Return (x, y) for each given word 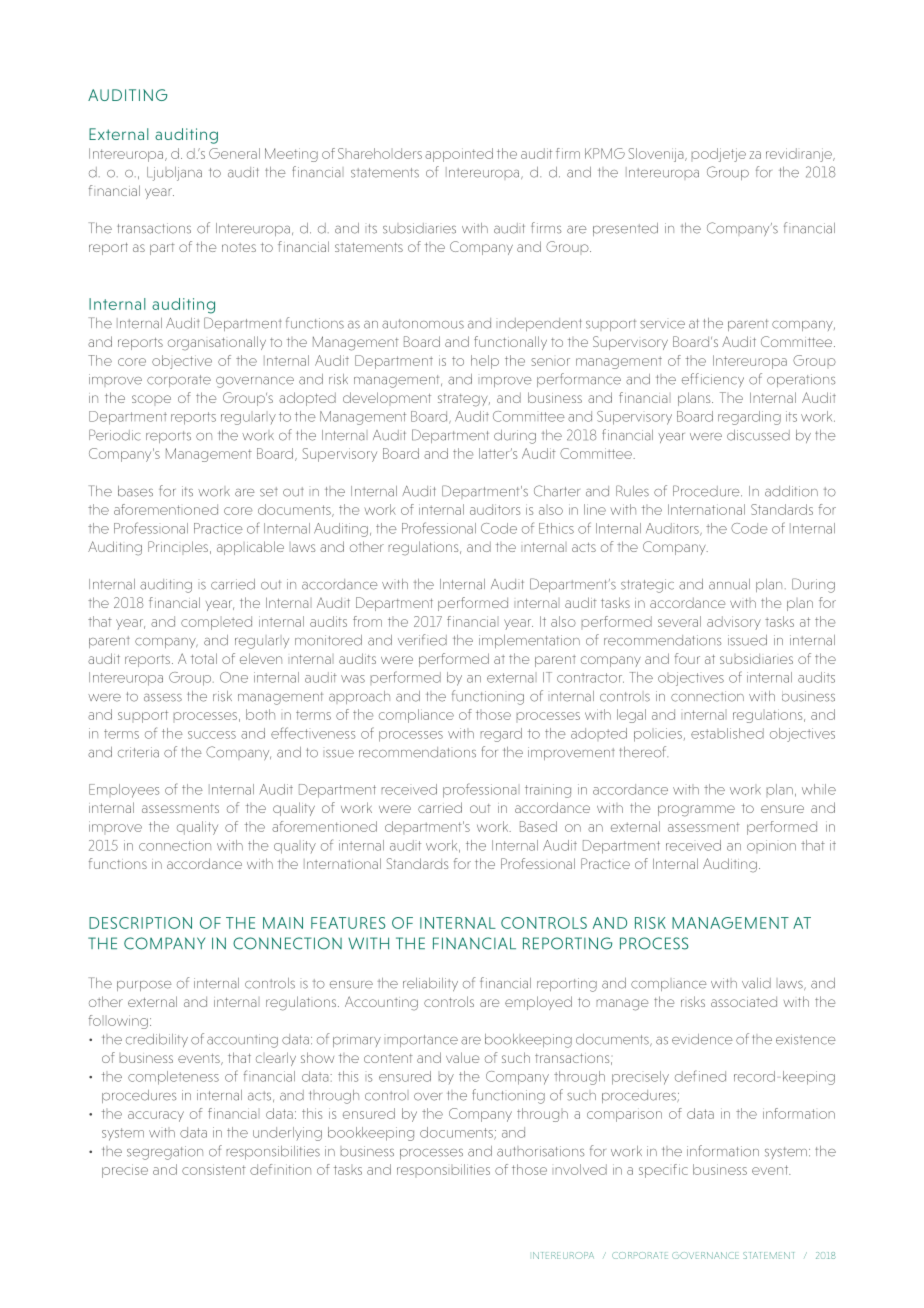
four (687, 658)
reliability (430, 984)
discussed (758, 435)
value (462, 1057)
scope (151, 399)
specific (663, 1171)
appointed (459, 155)
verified (422, 640)
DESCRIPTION (140, 923)
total (204, 658)
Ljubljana (174, 174)
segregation (165, 1153)
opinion (771, 845)
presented (625, 229)
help (485, 362)
